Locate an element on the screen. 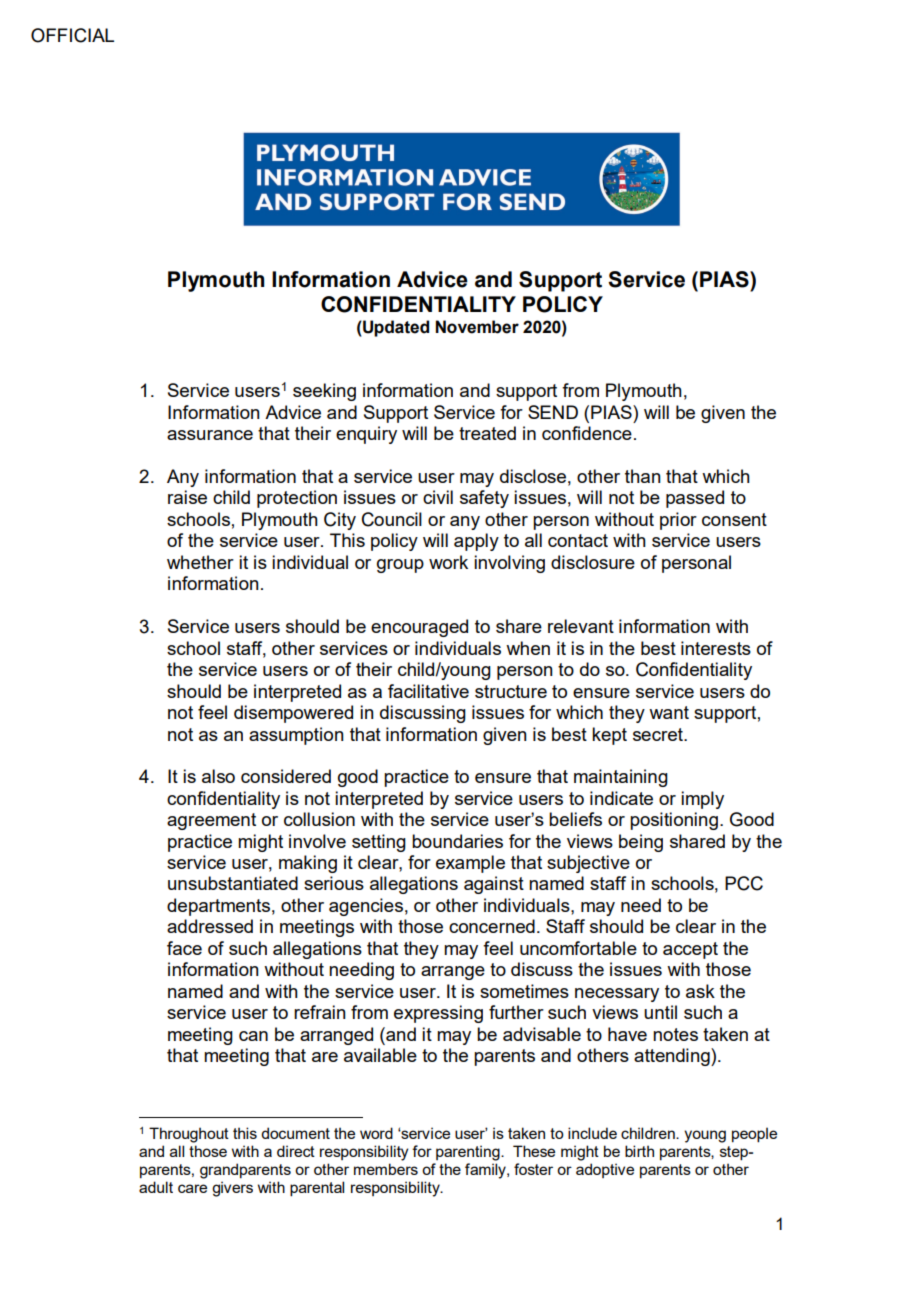 The height and width of the screenshot is (1308, 924). departments is located at coordinates (218, 907).
